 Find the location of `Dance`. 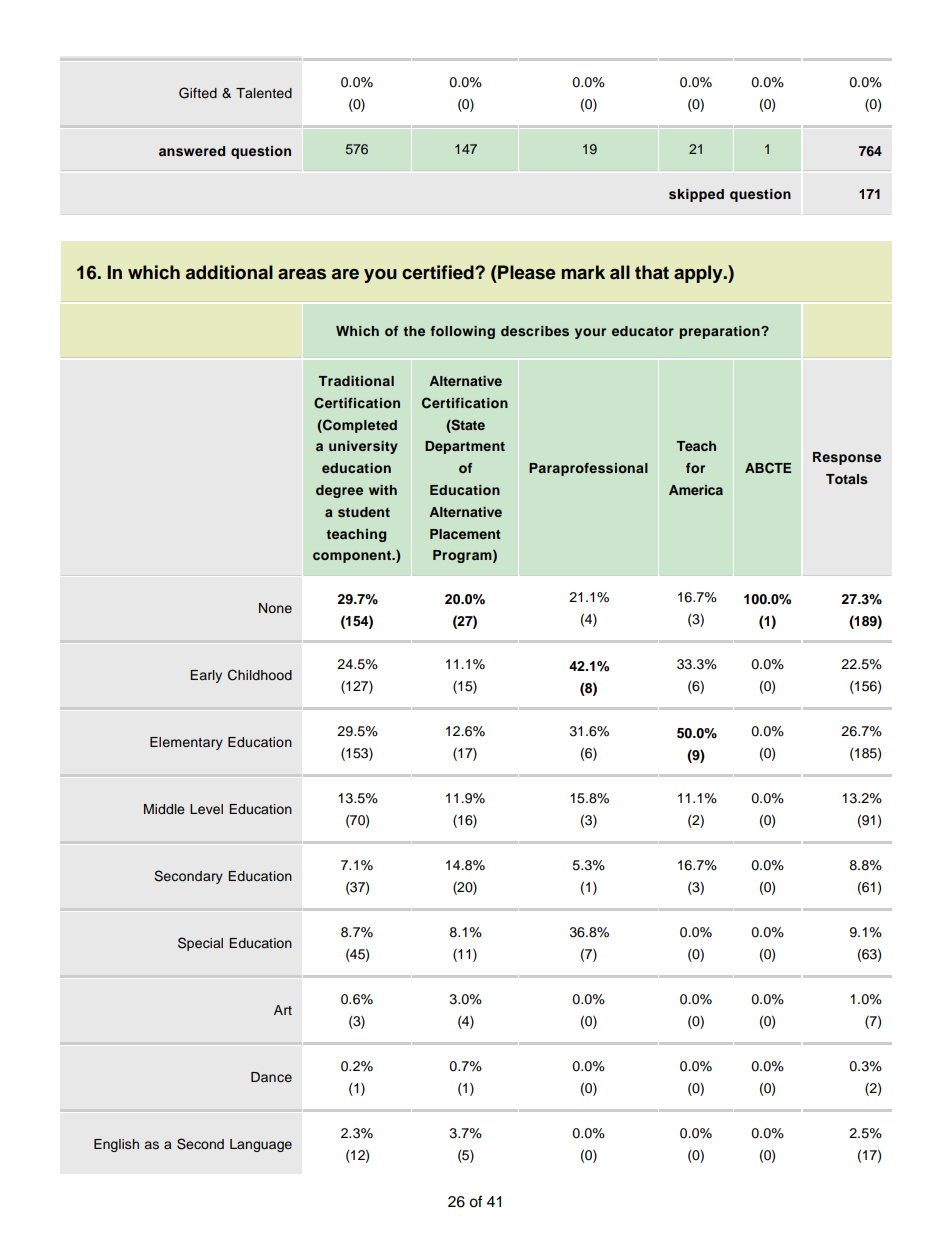

Dance is located at coordinates (271, 1077).
